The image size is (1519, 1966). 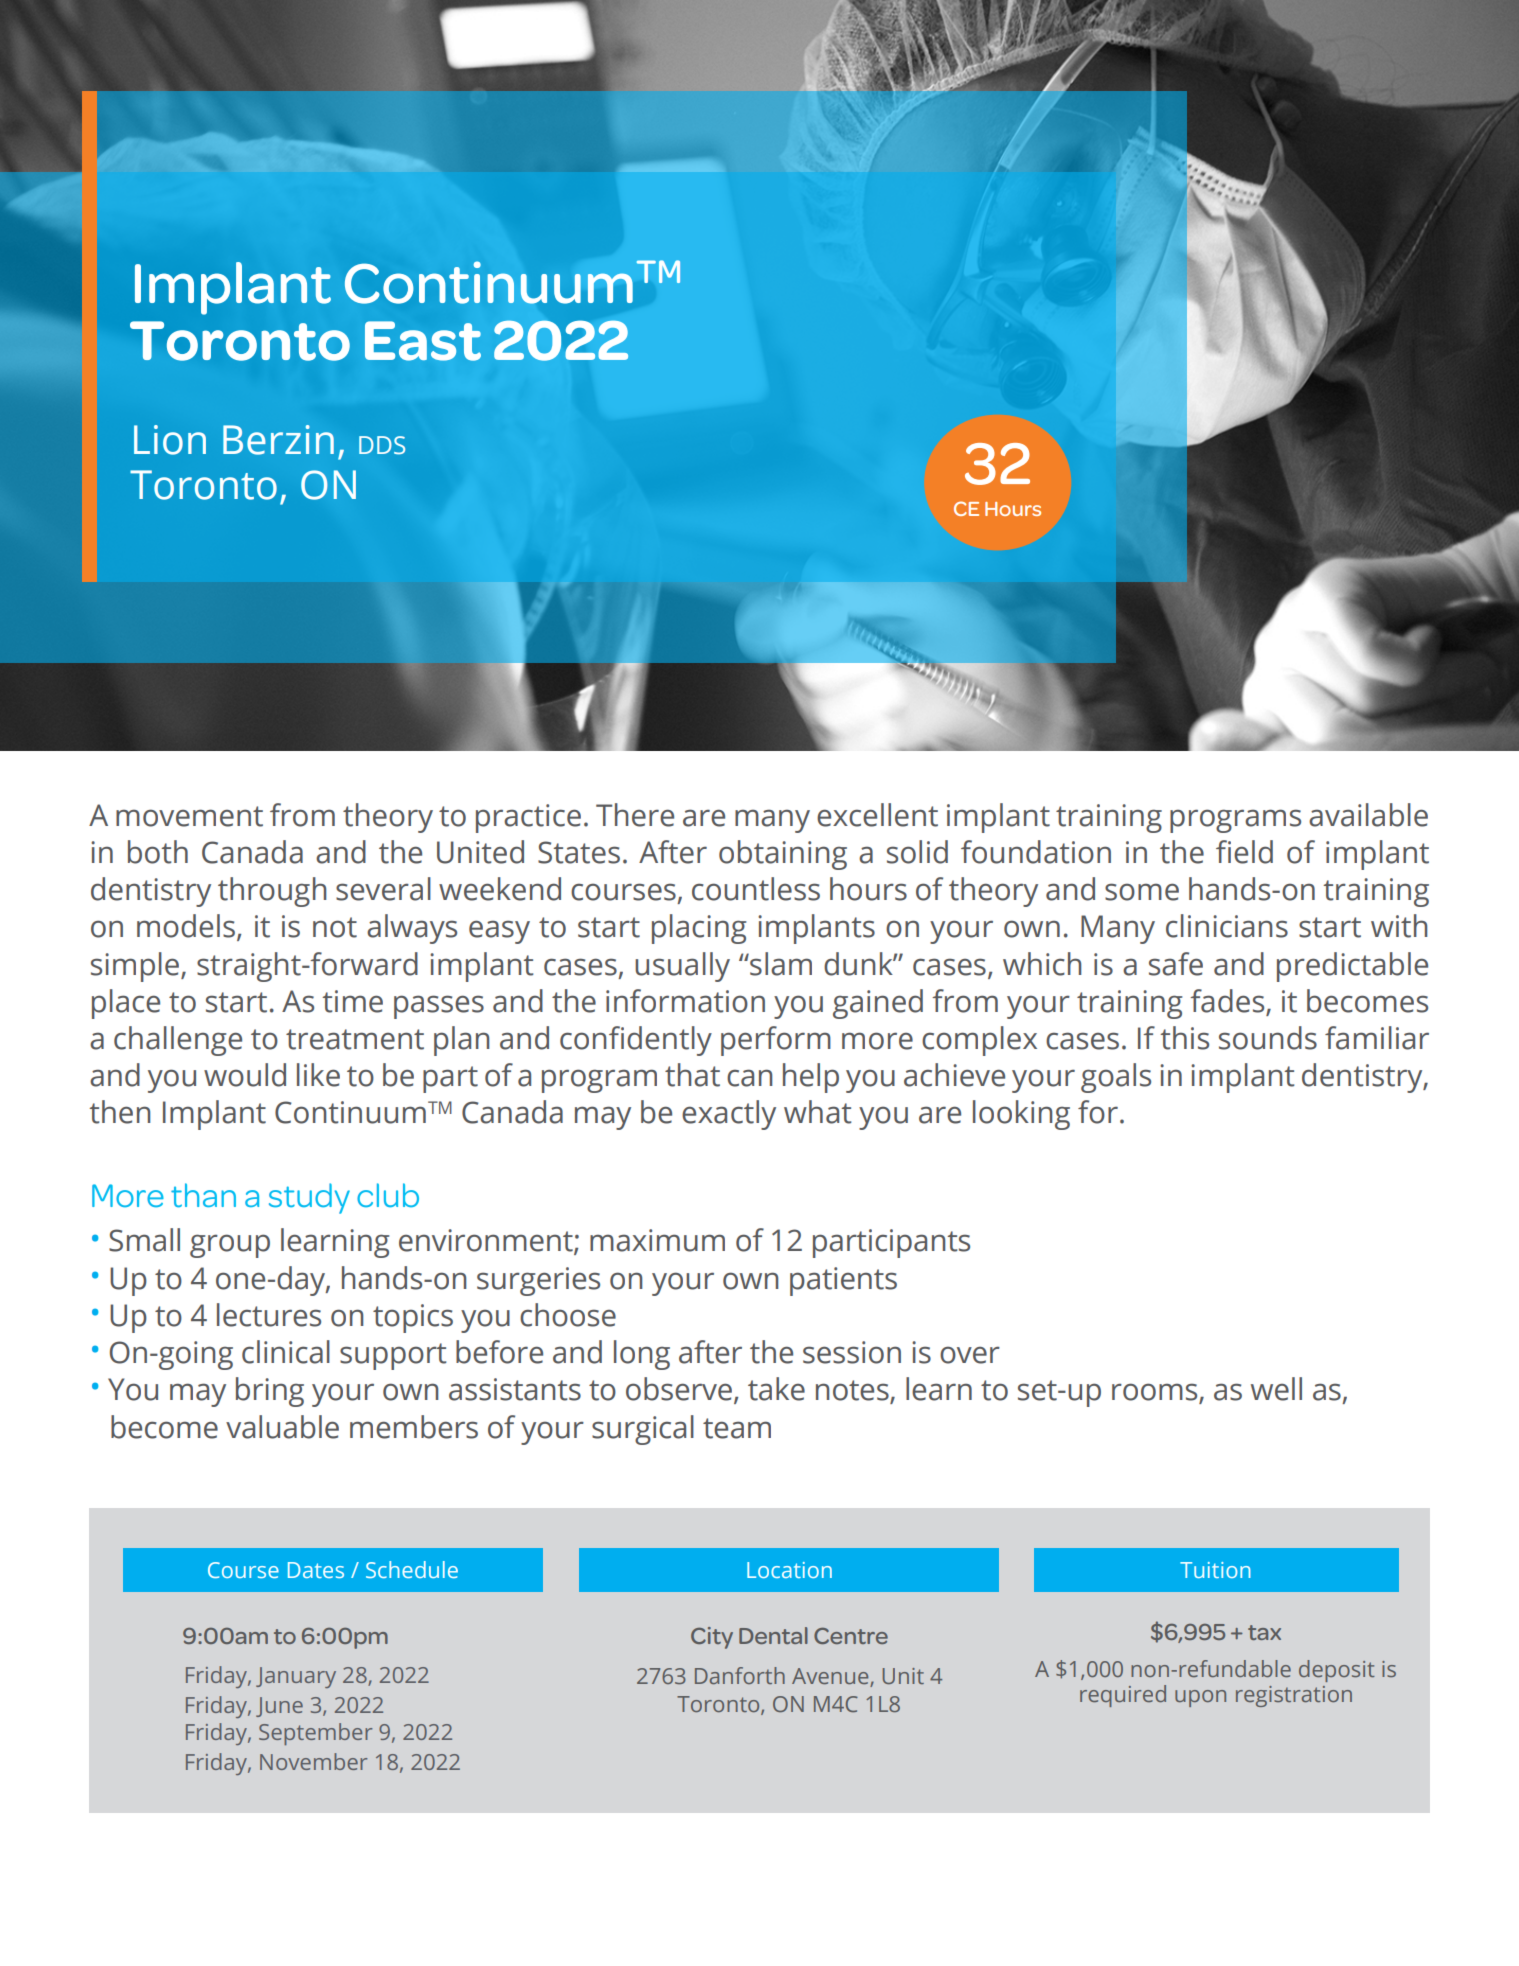 I want to click on sounds, so click(x=1268, y=1038).
